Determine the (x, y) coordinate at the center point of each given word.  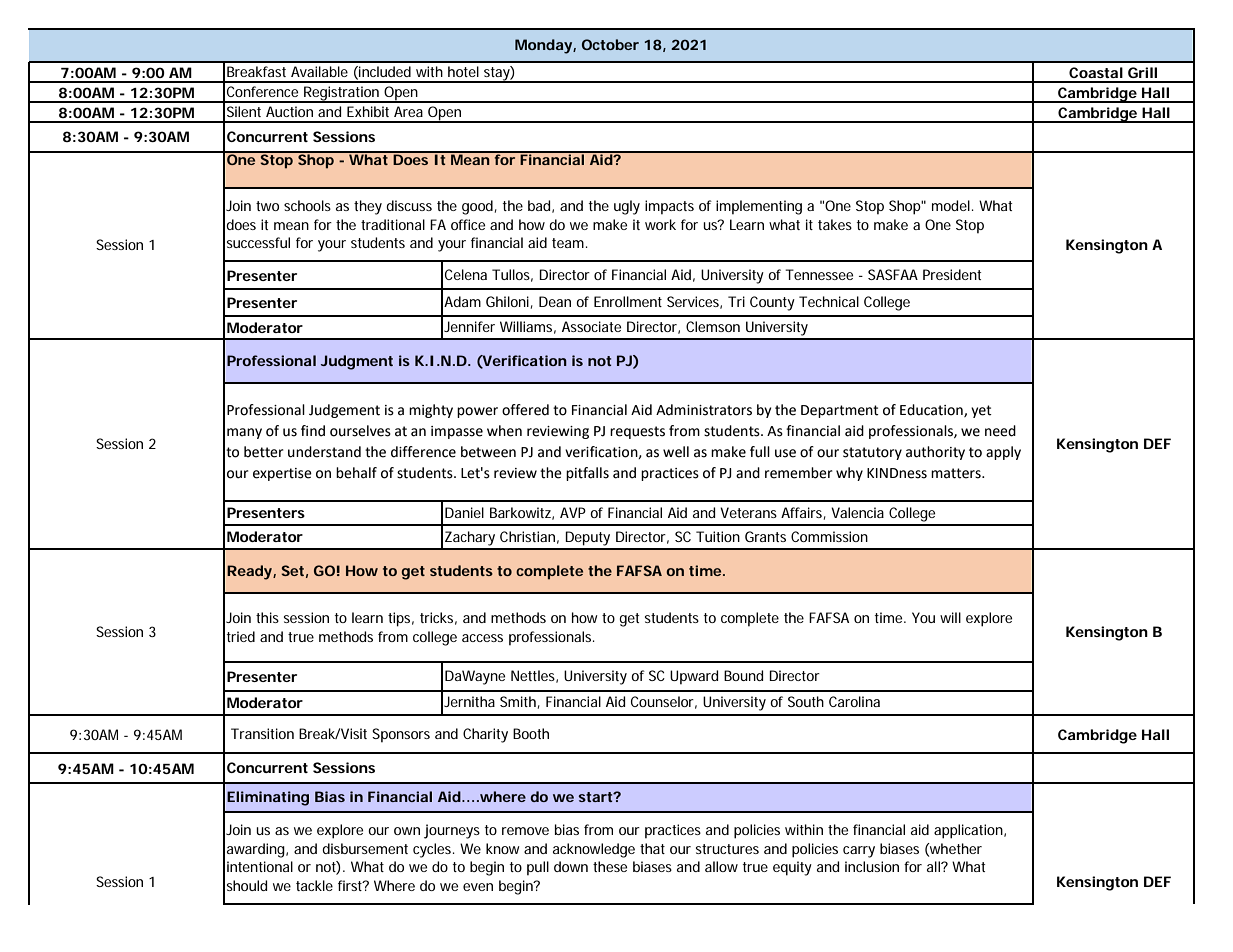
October (610, 44)
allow (721, 866)
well (676, 452)
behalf (356, 473)
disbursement (365, 848)
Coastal (1096, 72)
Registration (342, 94)
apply (1003, 453)
